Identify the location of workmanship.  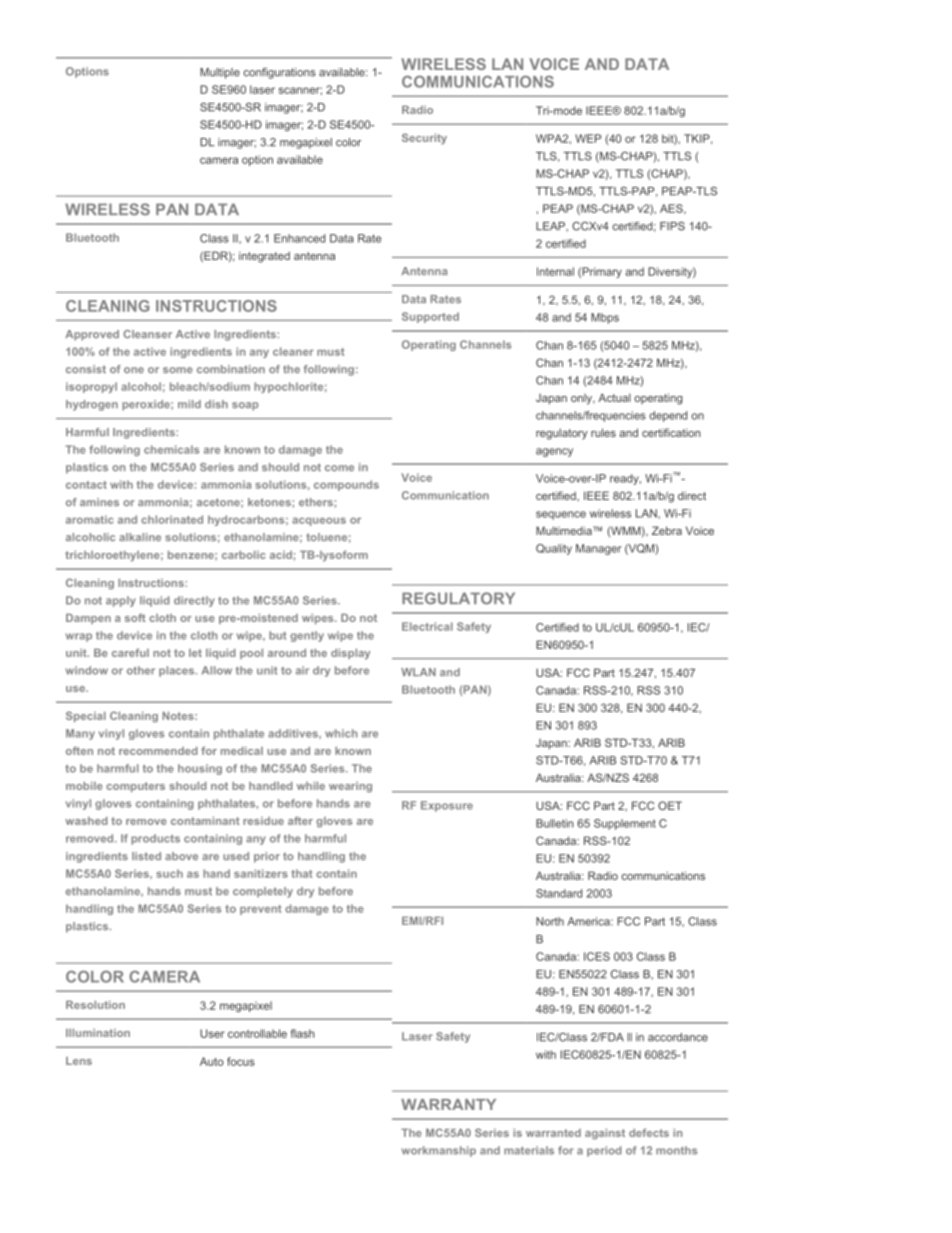
(439, 1151).
